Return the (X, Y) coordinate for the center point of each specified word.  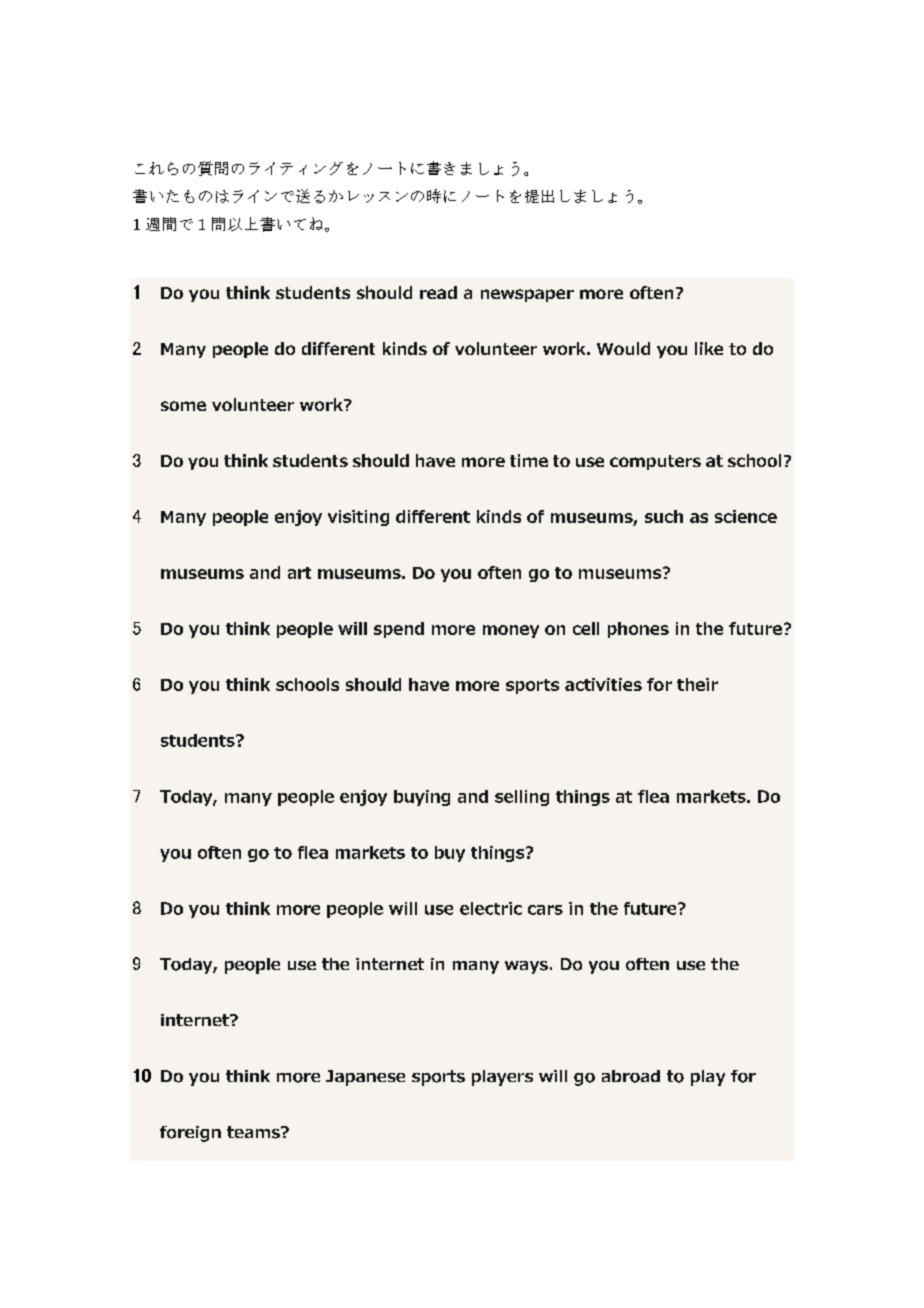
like (709, 348)
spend (399, 630)
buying (422, 798)
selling (522, 798)
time (529, 460)
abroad (631, 1076)
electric (491, 908)
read (438, 292)
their (697, 684)
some (183, 406)
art (299, 573)
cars (545, 910)
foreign (190, 1134)
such (664, 516)
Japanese (365, 1078)
